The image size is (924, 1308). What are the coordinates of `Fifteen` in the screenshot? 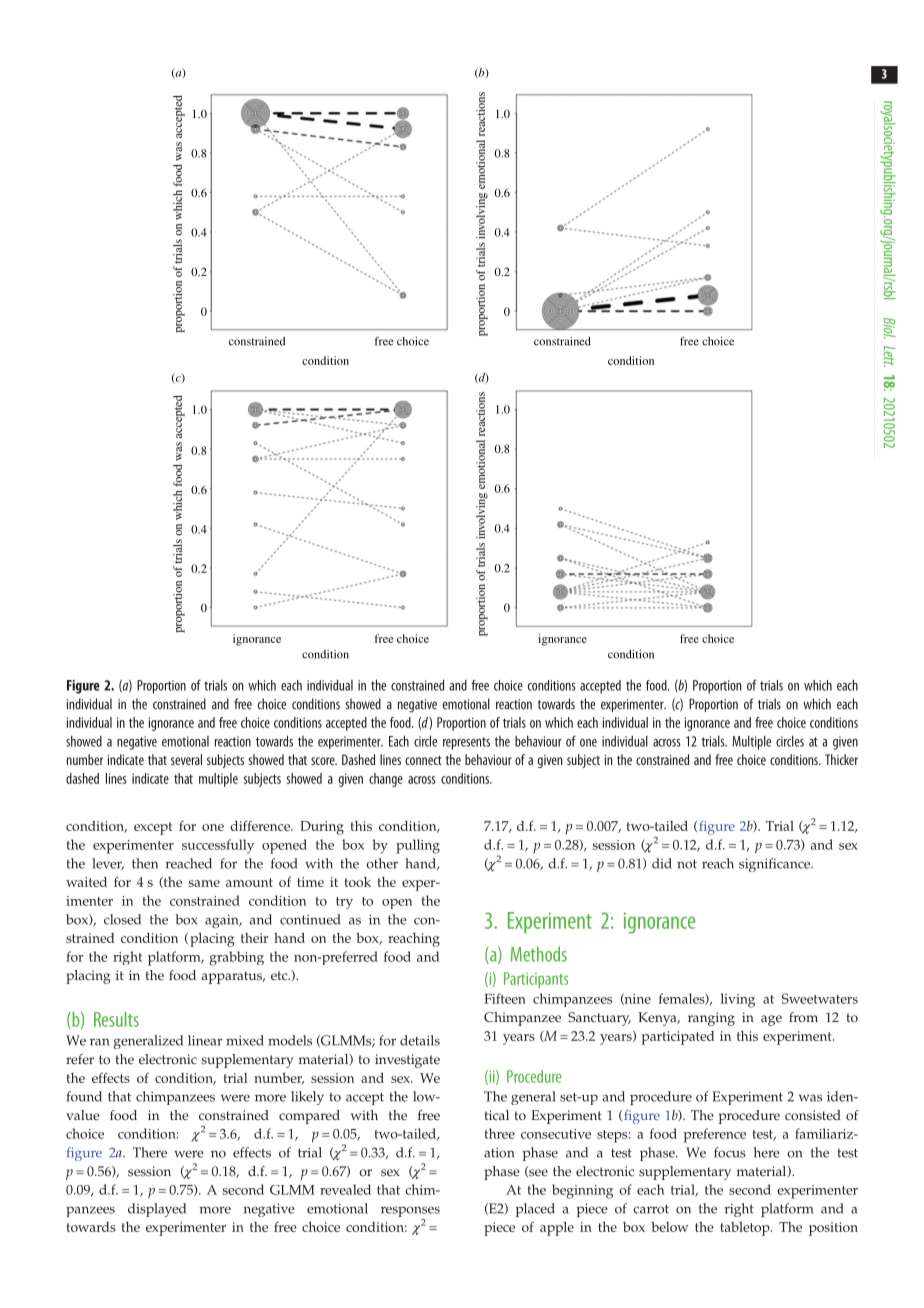 It's located at (505, 998).
